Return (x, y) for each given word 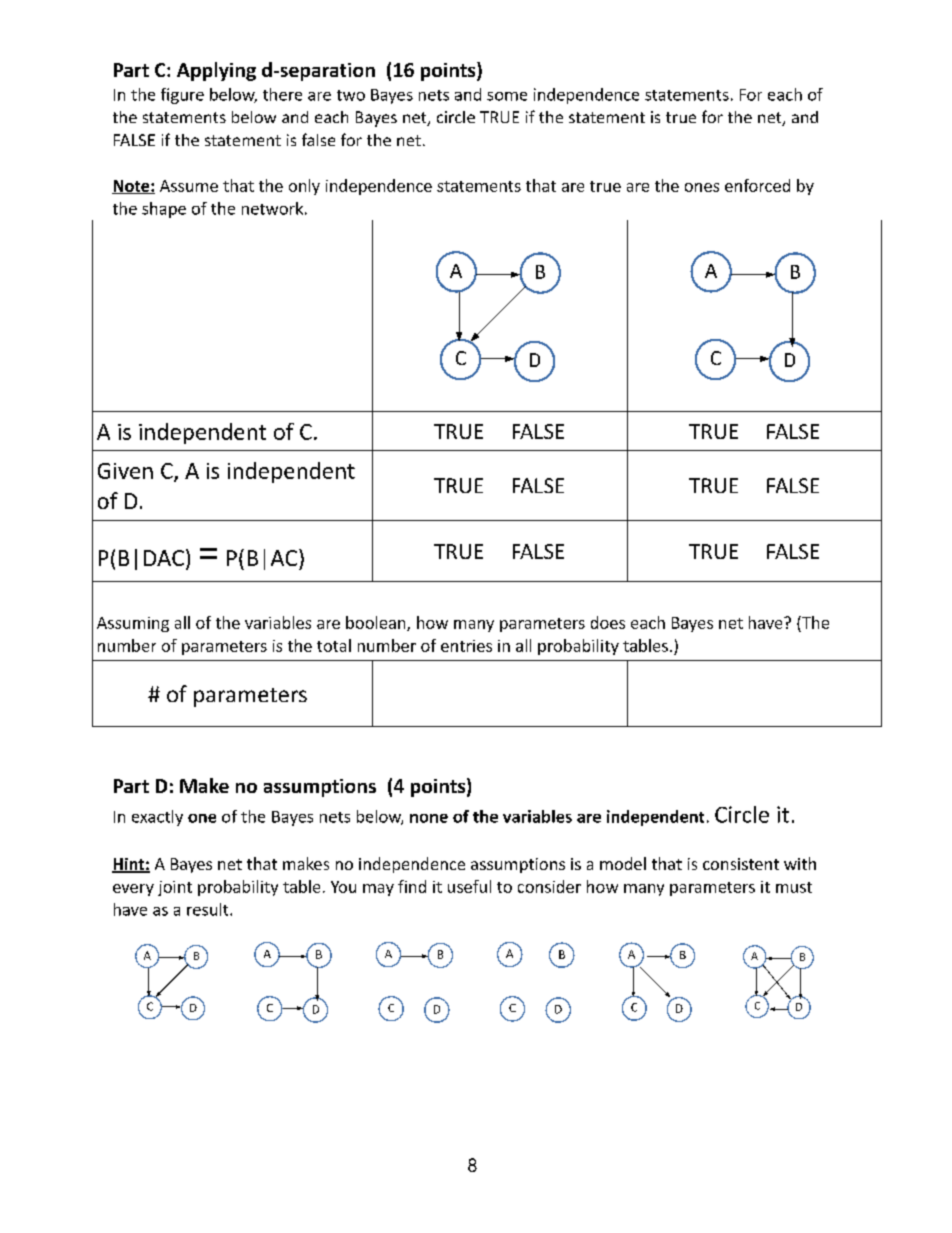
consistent (741, 864)
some (507, 96)
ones (702, 187)
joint (175, 888)
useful (469, 886)
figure (182, 96)
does (608, 622)
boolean (377, 623)
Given (125, 471)
